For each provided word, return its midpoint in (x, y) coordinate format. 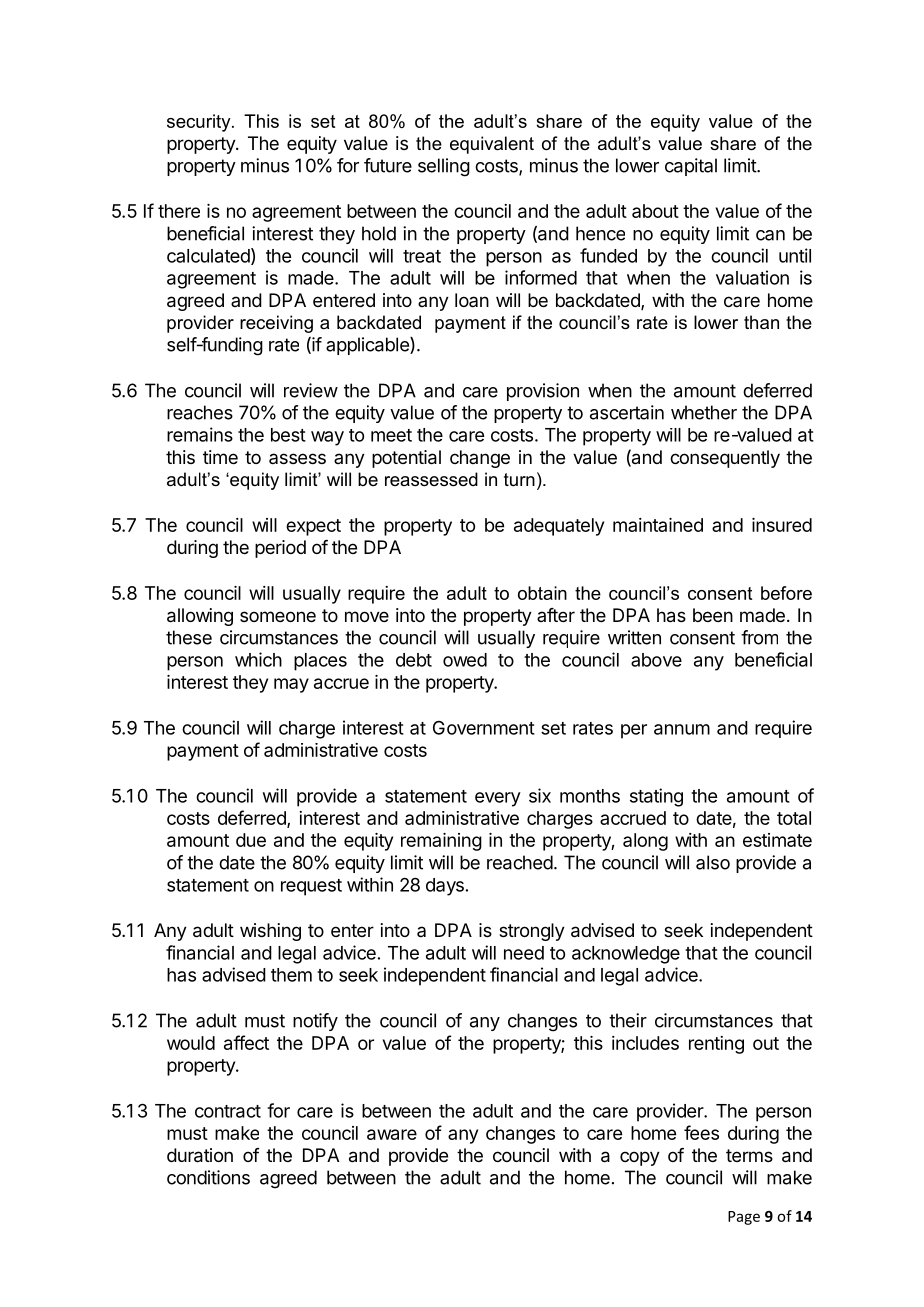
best (288, 435)
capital (691, 167)
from (759, 637)
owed (465, 660)
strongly (532, 932)
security (200, 123)
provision (543, 392)
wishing (270, 932)
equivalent (492, 145)
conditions (208, 1177)
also (713, 862)
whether (704, 412)
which (258, 659)
